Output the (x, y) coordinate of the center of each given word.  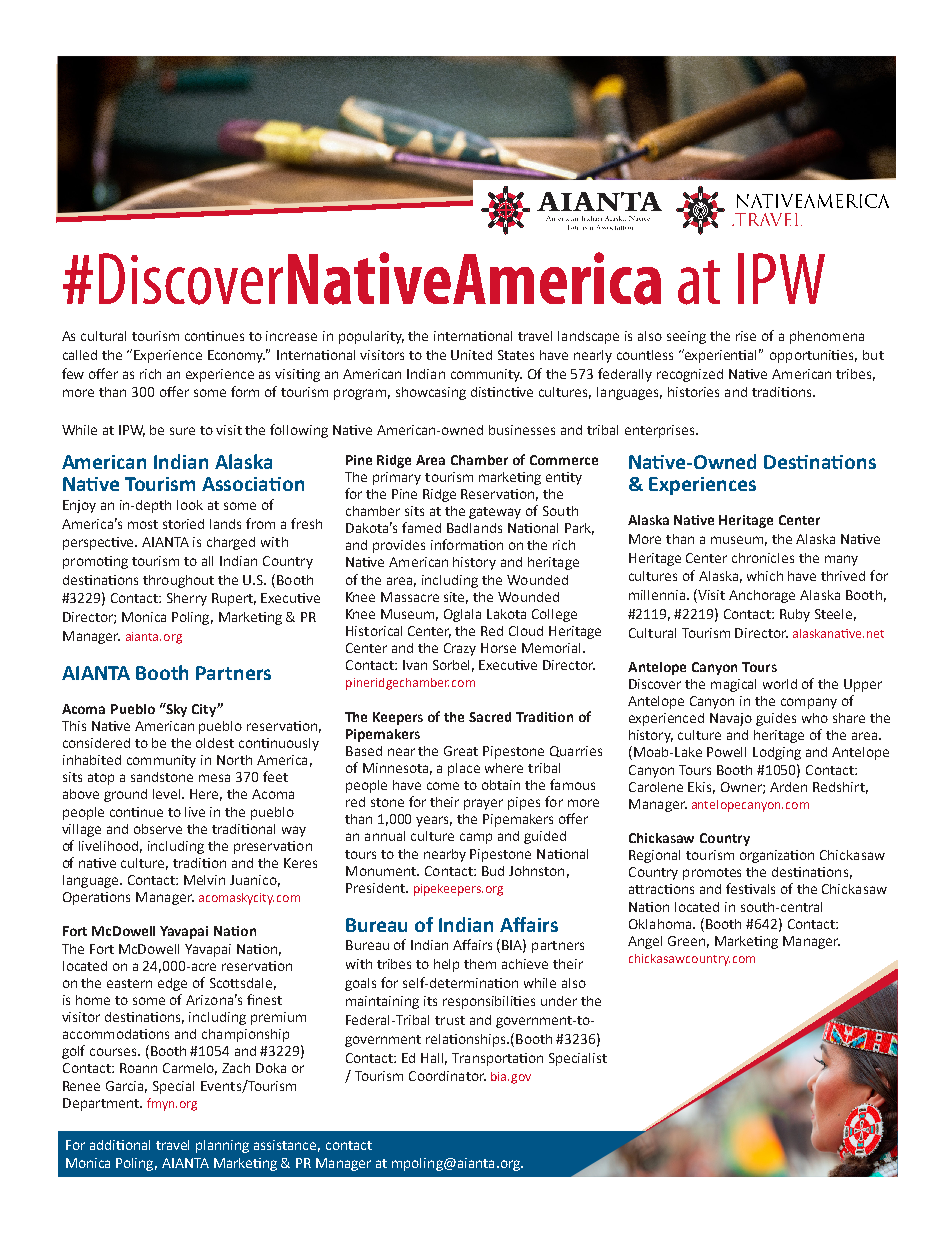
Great (461, 751)
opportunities (813, 356)
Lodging (777, 753)
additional (120, 1145)
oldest (215, 743)
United (471, 355)
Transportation (497, 1059)
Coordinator (447, 1076)
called (80, 355)
